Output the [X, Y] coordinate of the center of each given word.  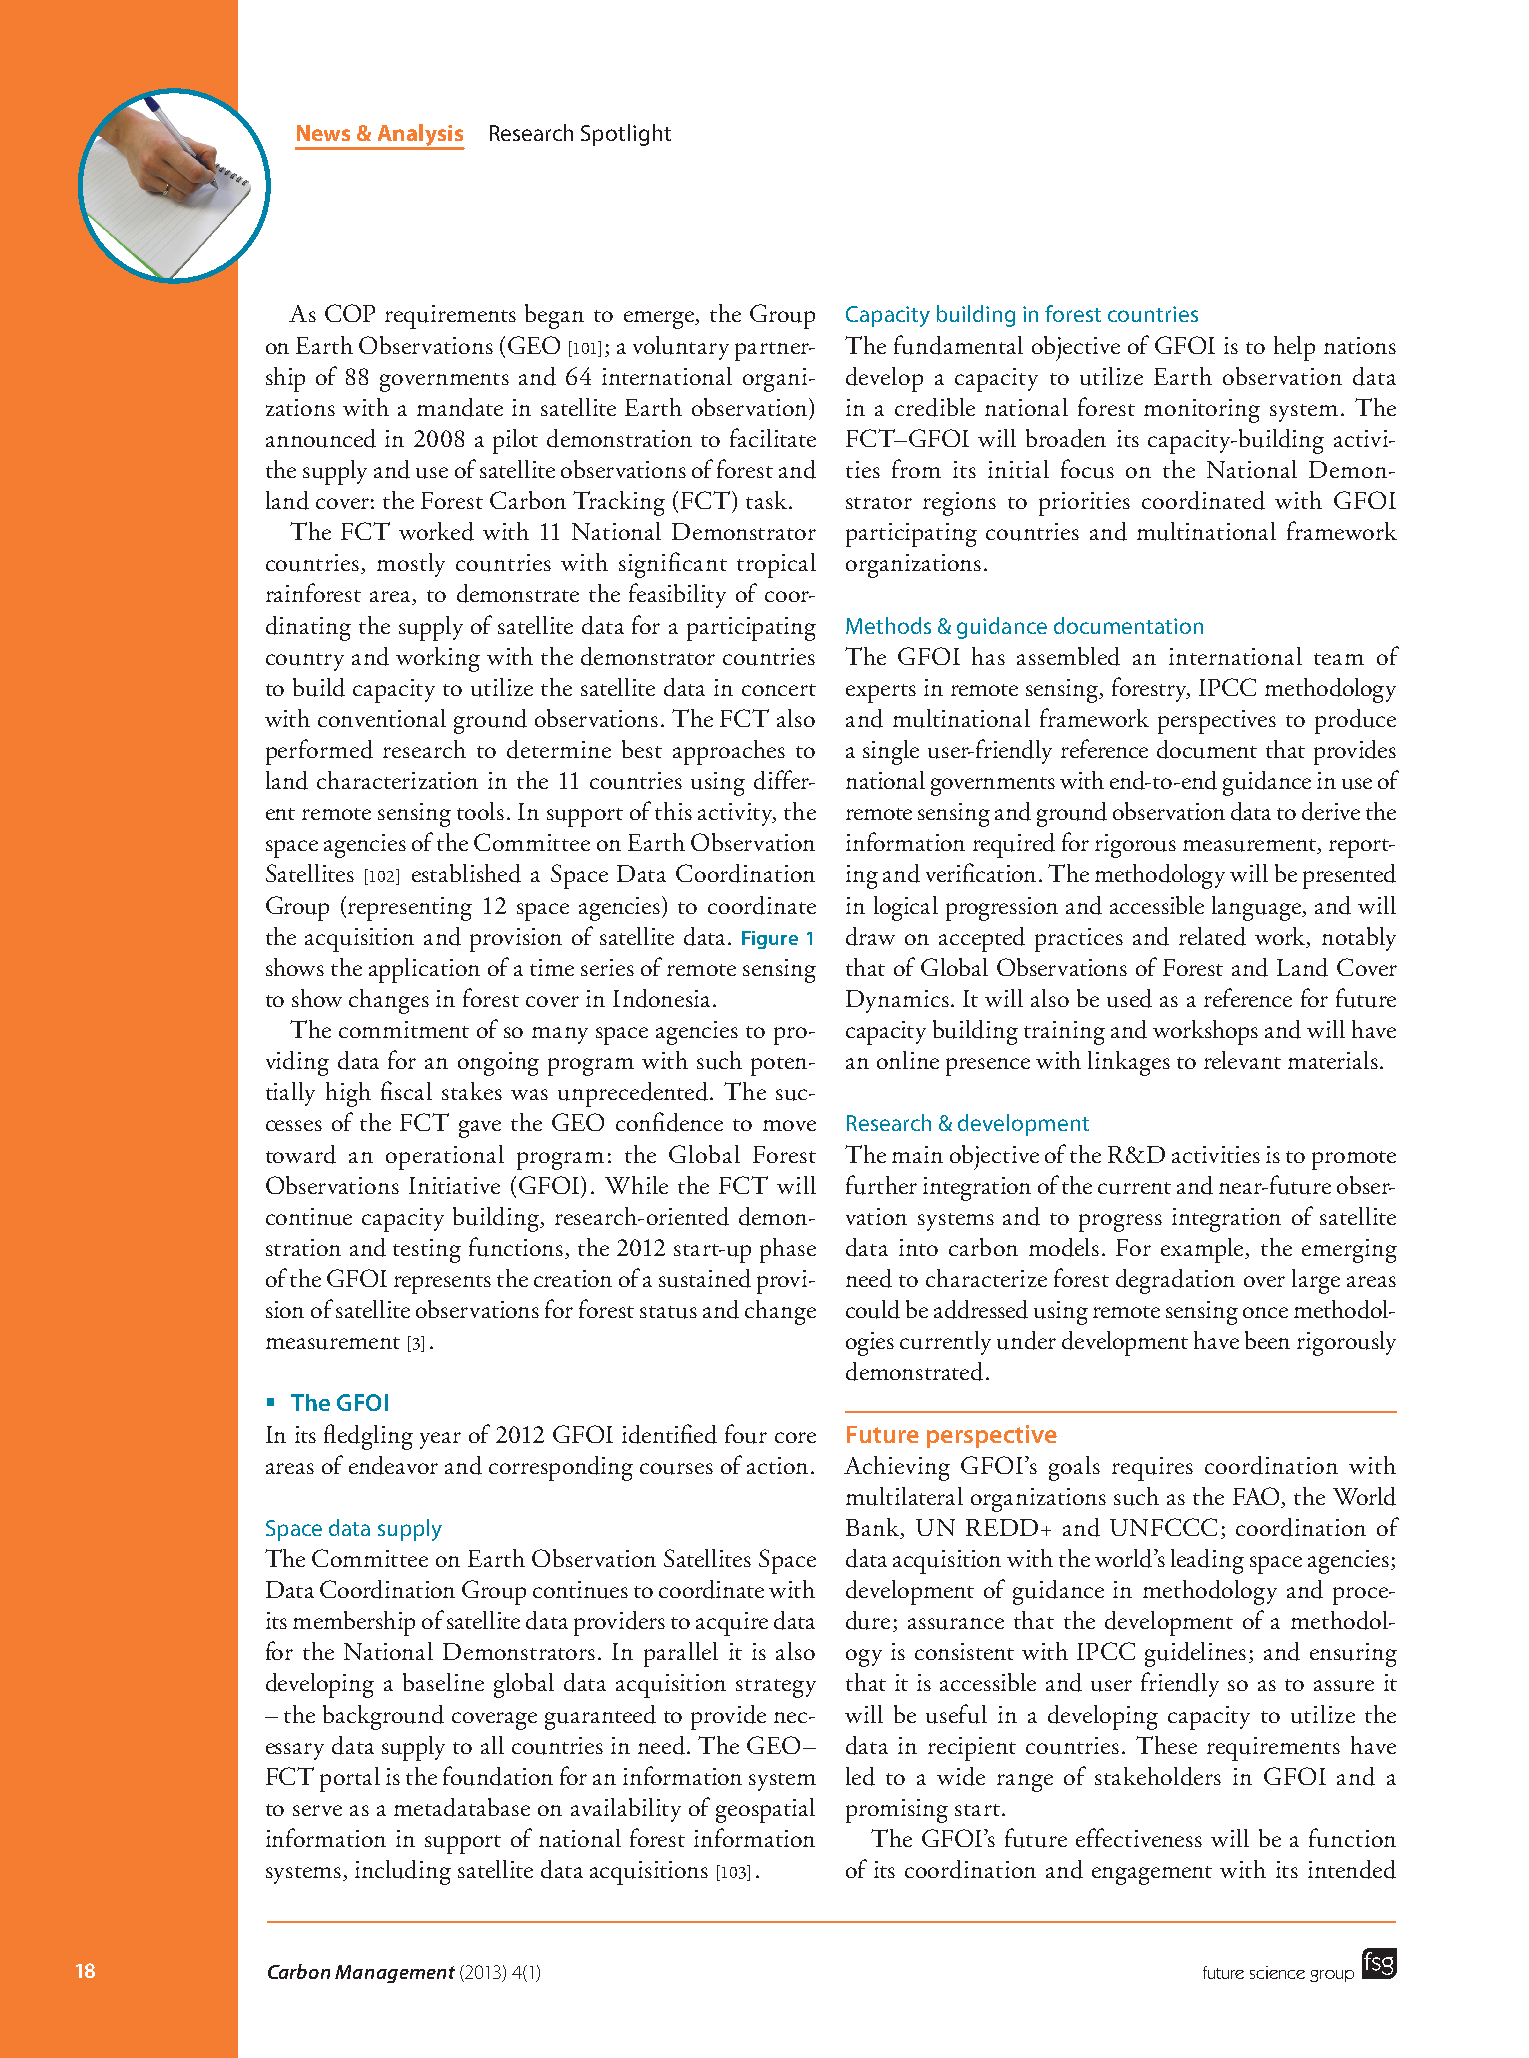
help [1294, 348]
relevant [1242, 1060]
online [908, 1060]
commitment [404, 1029]
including [403, 1872]
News [323, 133]
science [1277, 1972]
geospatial [765, 1810]
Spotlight [626, 135]
